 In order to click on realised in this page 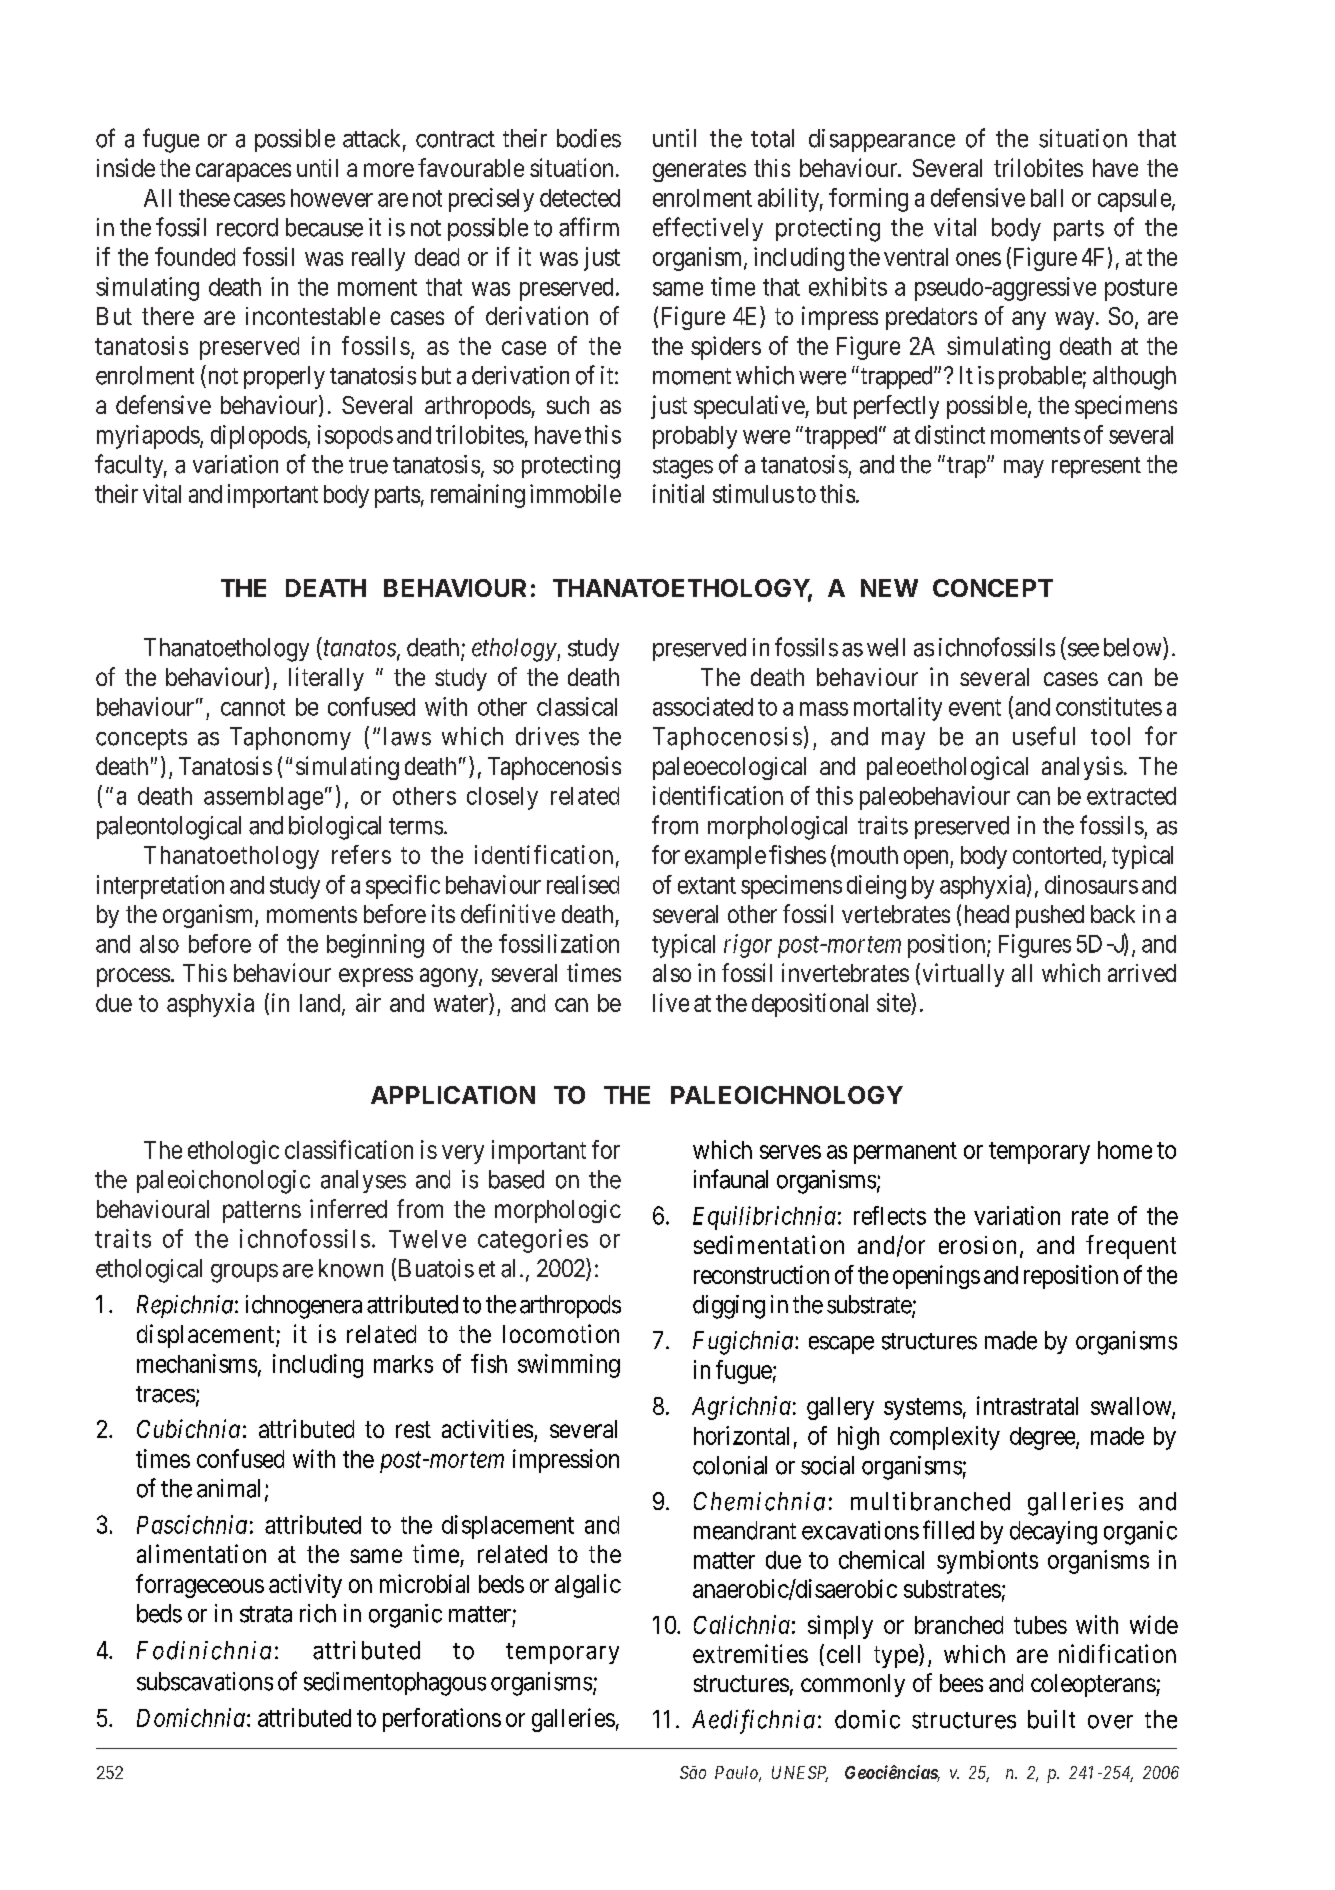, I will do `click(583, 884)`.
